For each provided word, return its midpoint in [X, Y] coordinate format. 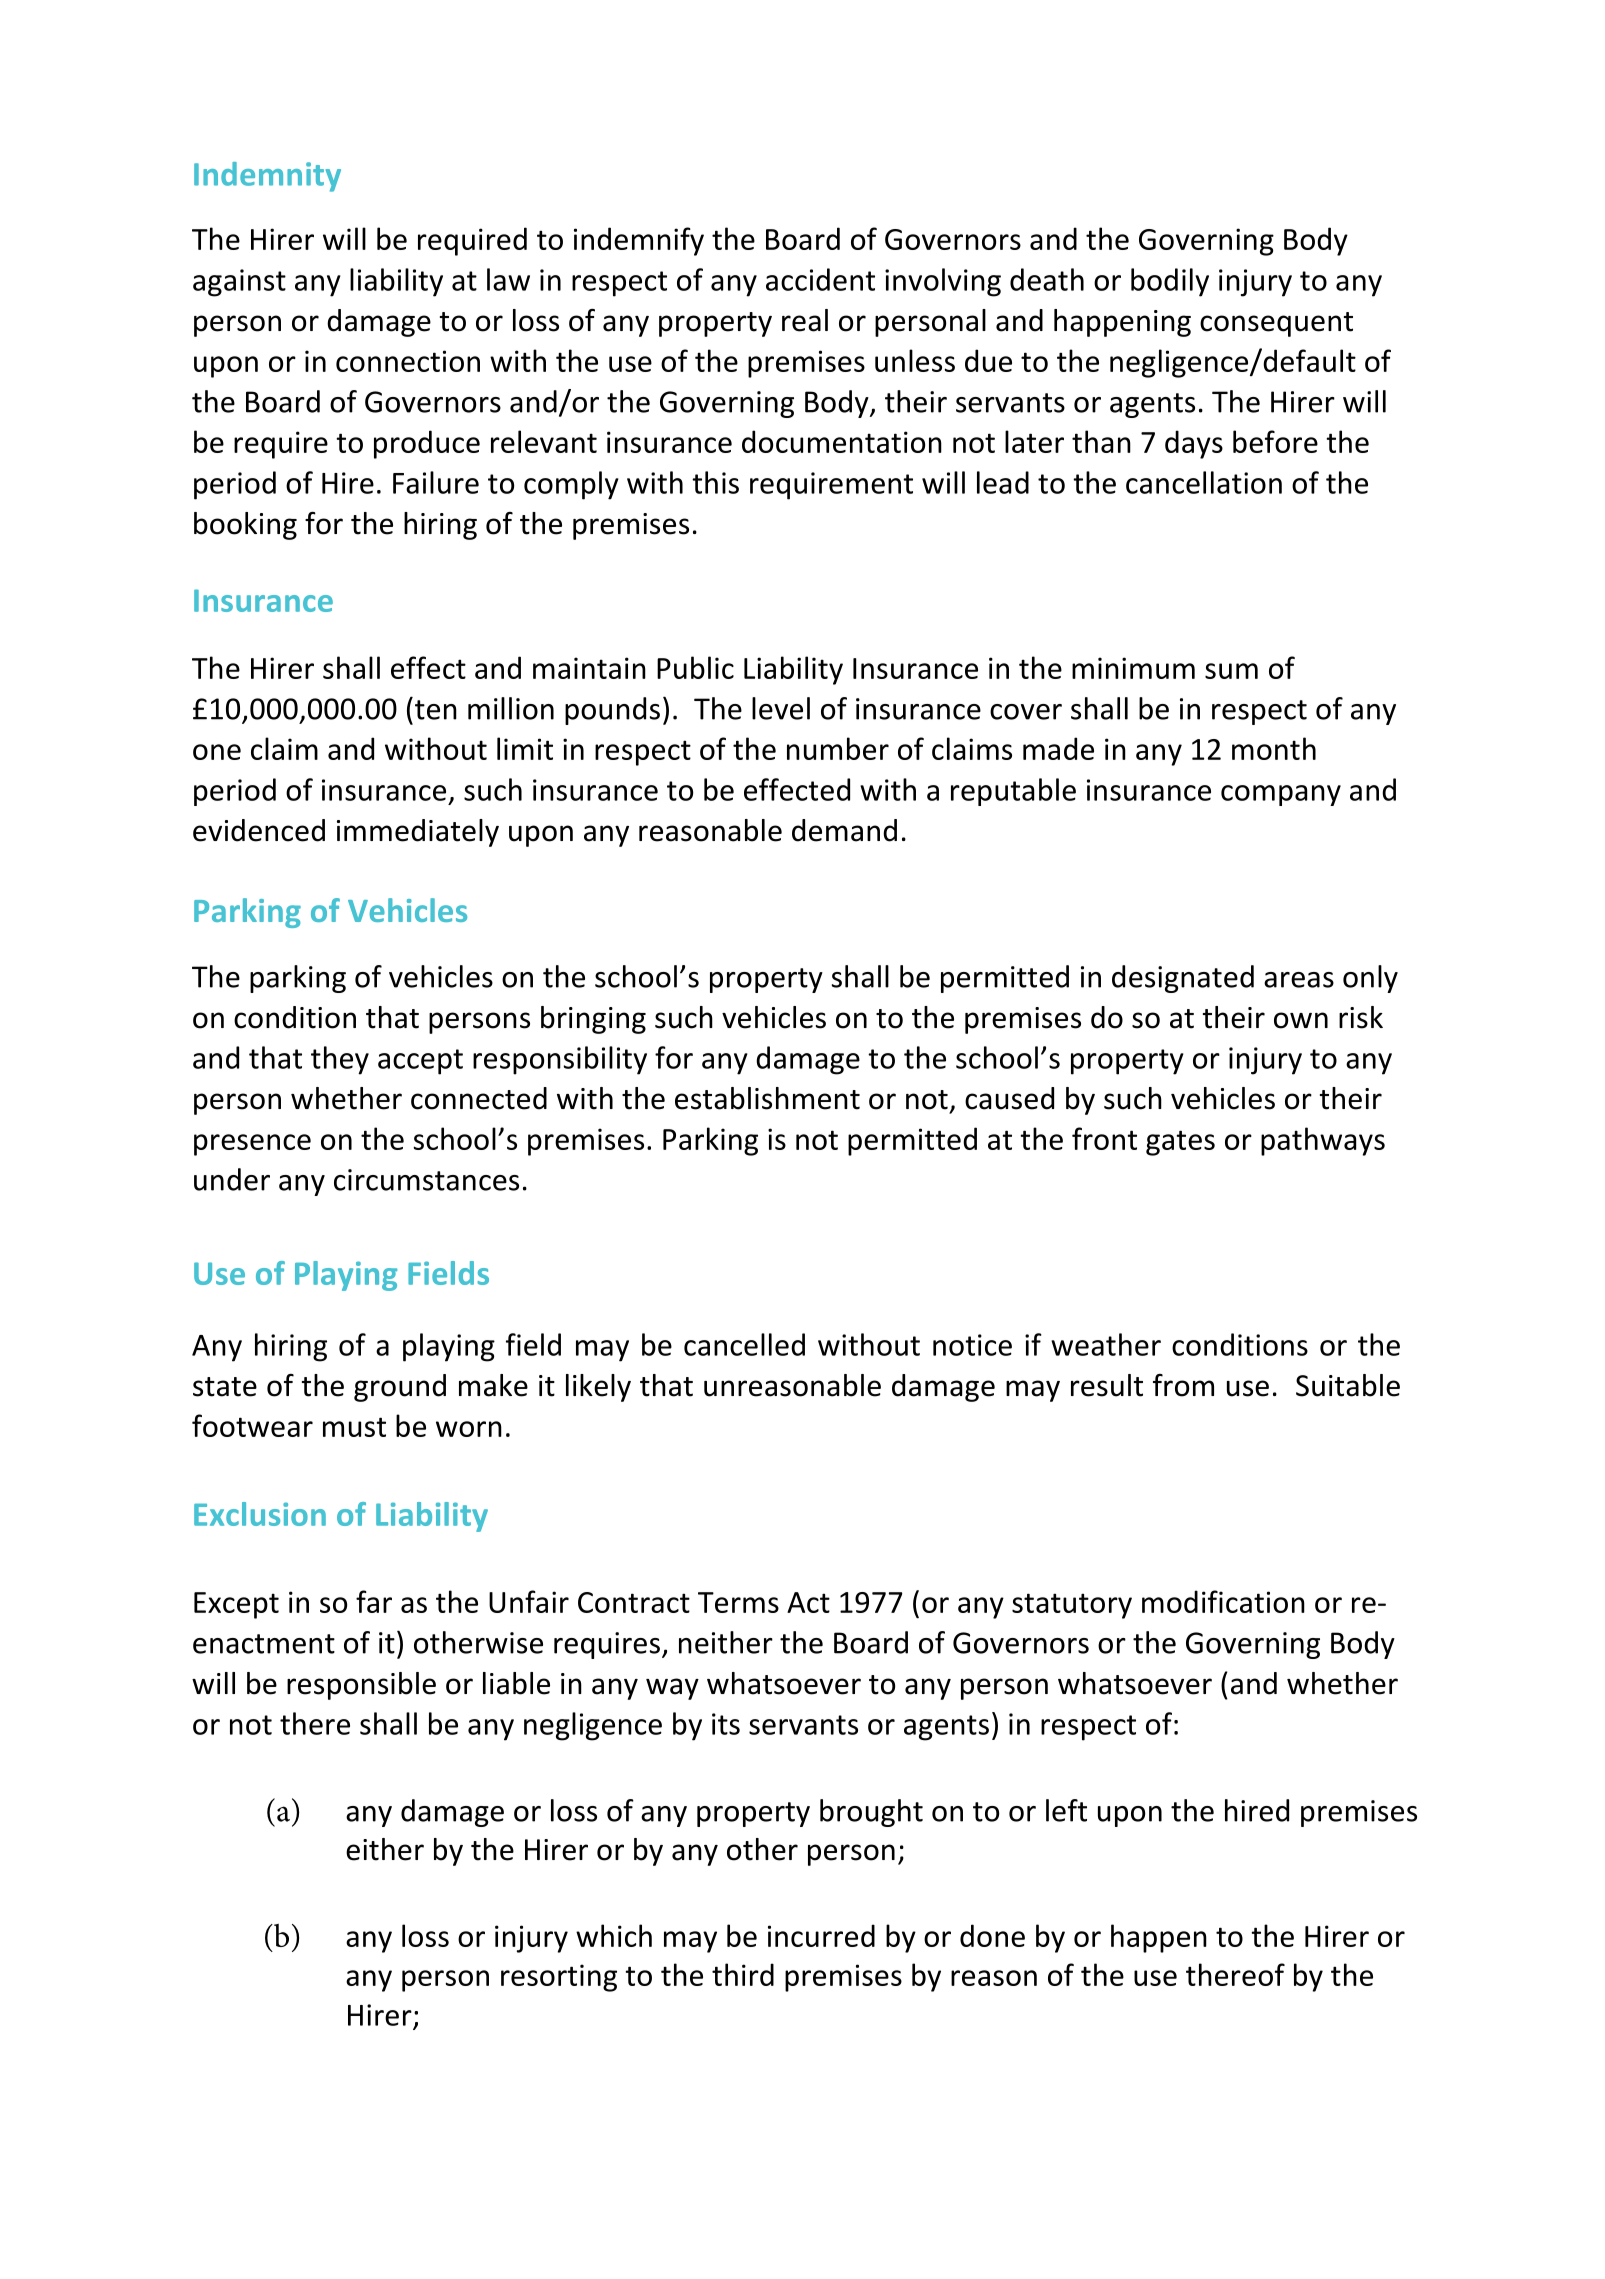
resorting [559, 1978]
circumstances [426, 1180]
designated [1183, 979]
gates [1180, 1143]
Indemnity [267, 177]
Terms [738, 1602]
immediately [418, 833]
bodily [1170, 282]
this [715, 482]
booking [245, 526]
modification [1223, 1601]
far [374, 1601]
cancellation [1204, 482]
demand [844, 830]
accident [820, 279]
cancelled [744, 1344]
